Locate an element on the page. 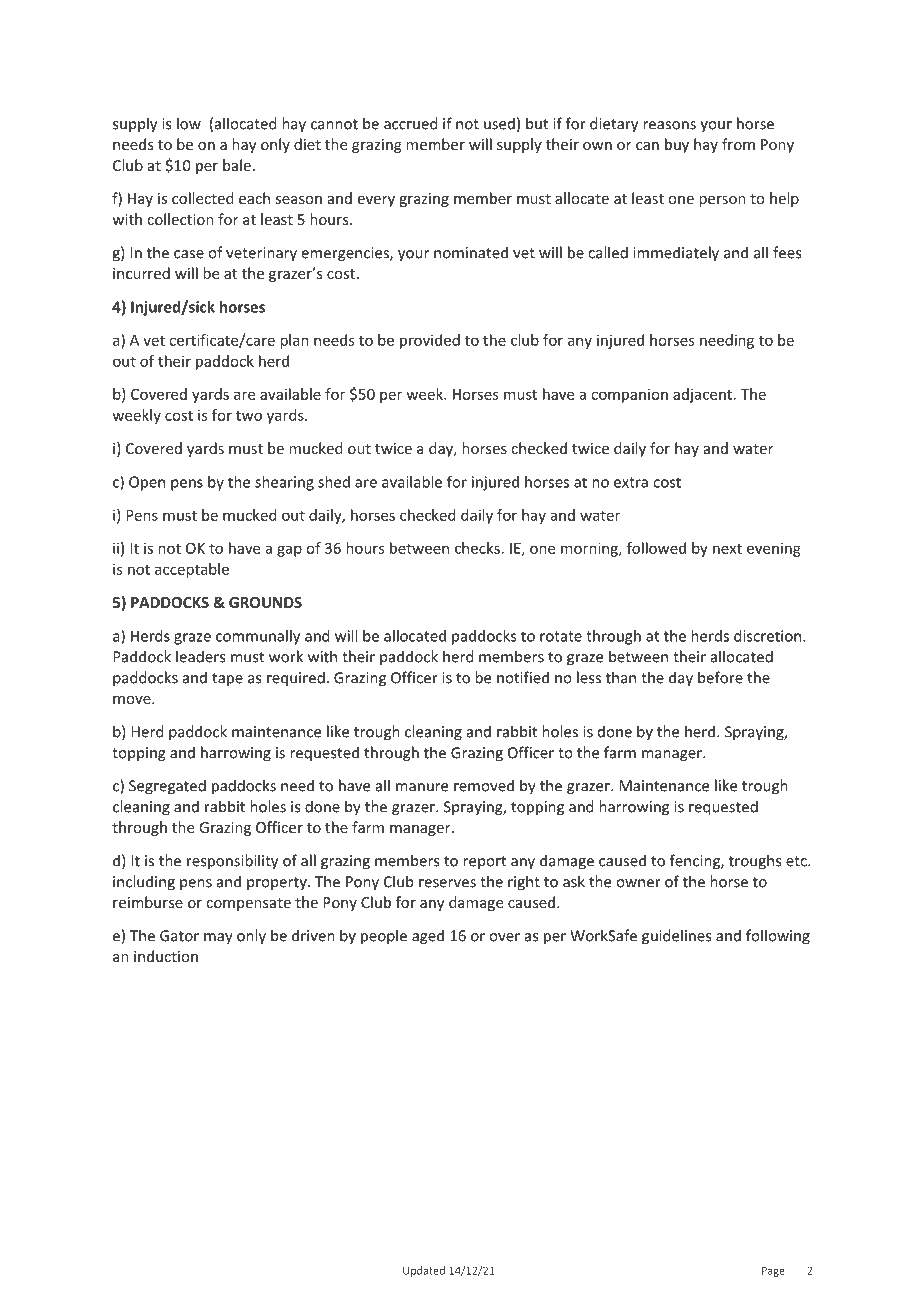 This document has width=924, height=1308. bale is located at coordinates (237, 165).
